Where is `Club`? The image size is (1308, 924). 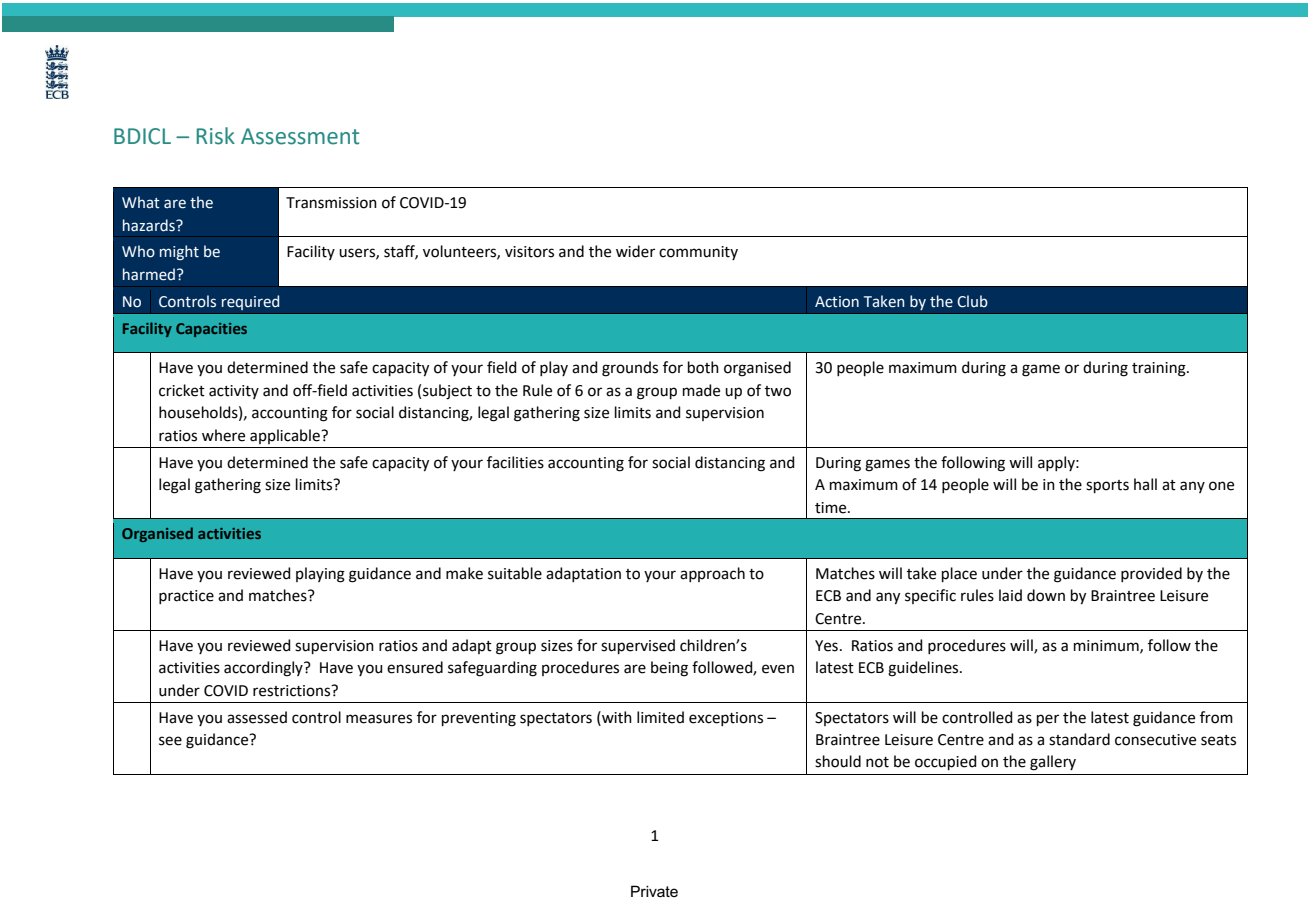 Club is located at coordinates (972, 301).
